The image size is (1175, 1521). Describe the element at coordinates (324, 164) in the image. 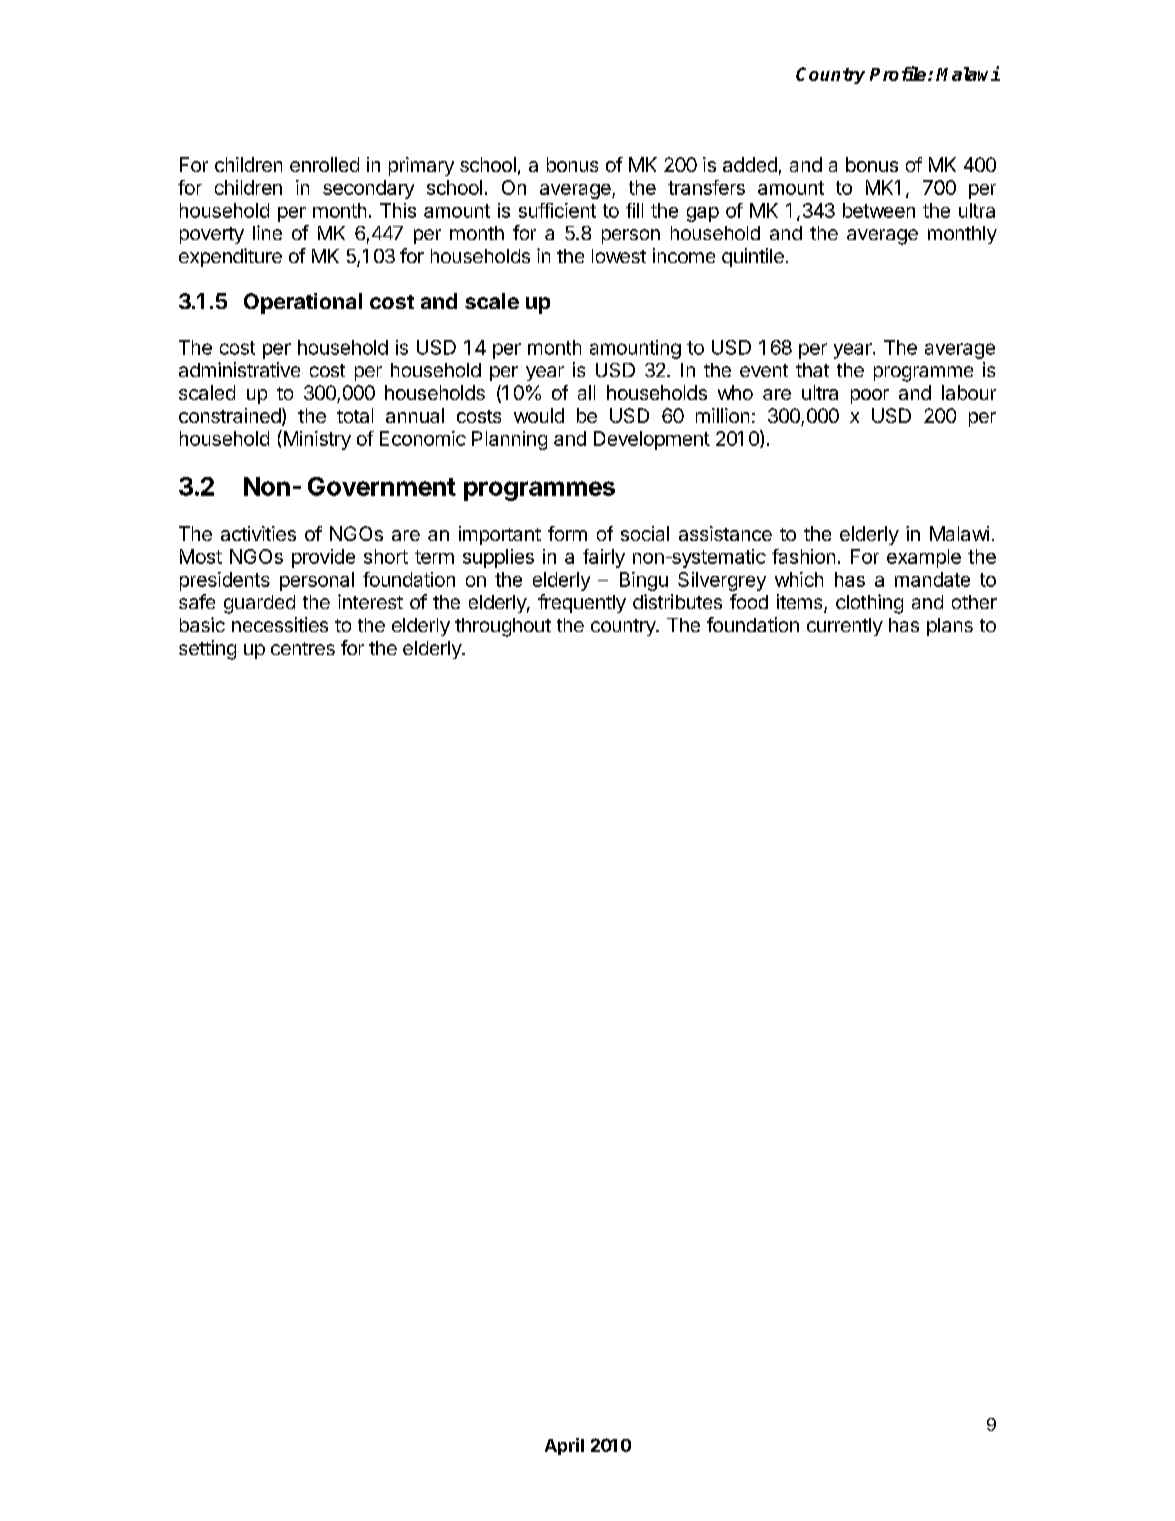

I see `enrolled` at that location.
